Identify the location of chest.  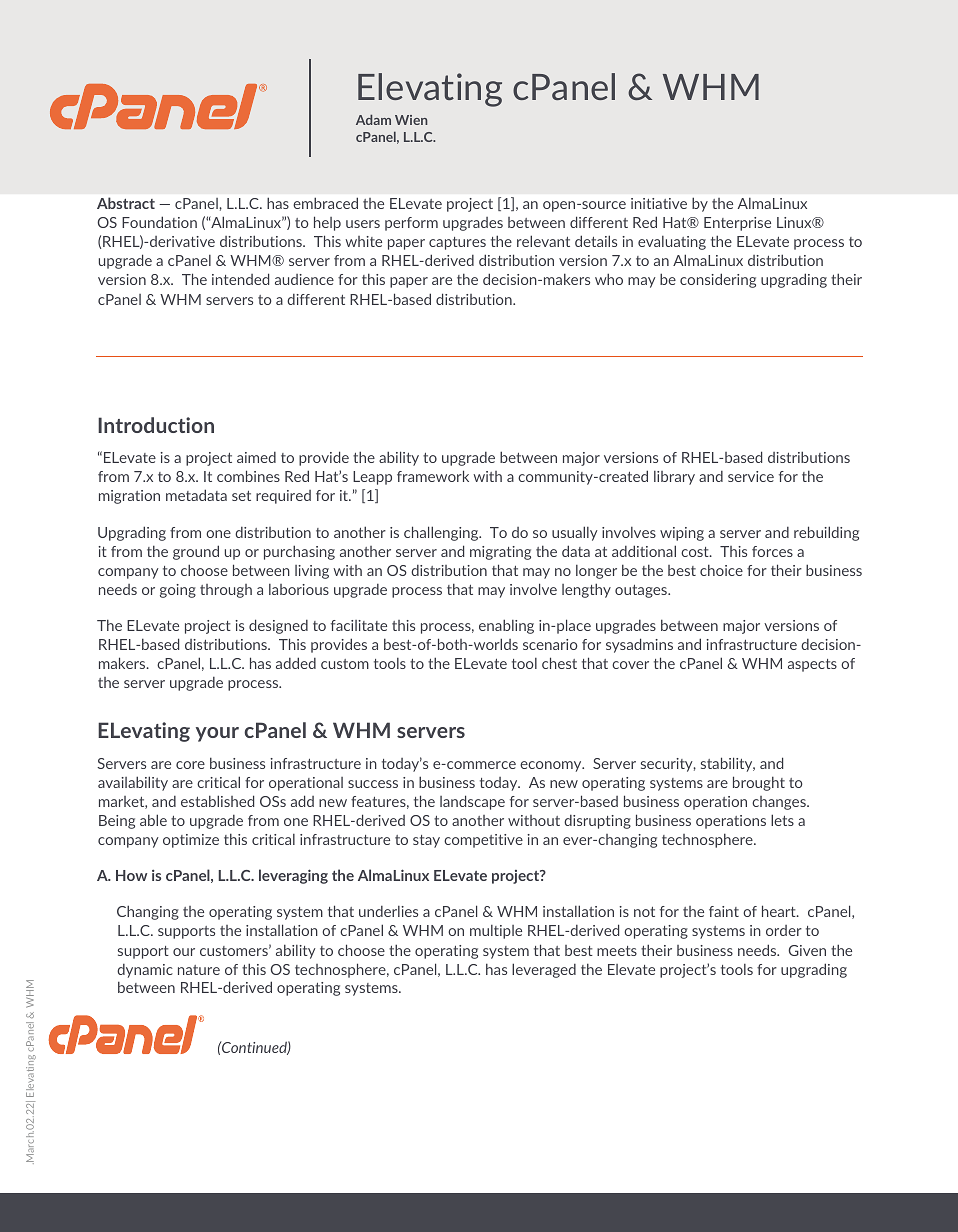
(559, 663).
